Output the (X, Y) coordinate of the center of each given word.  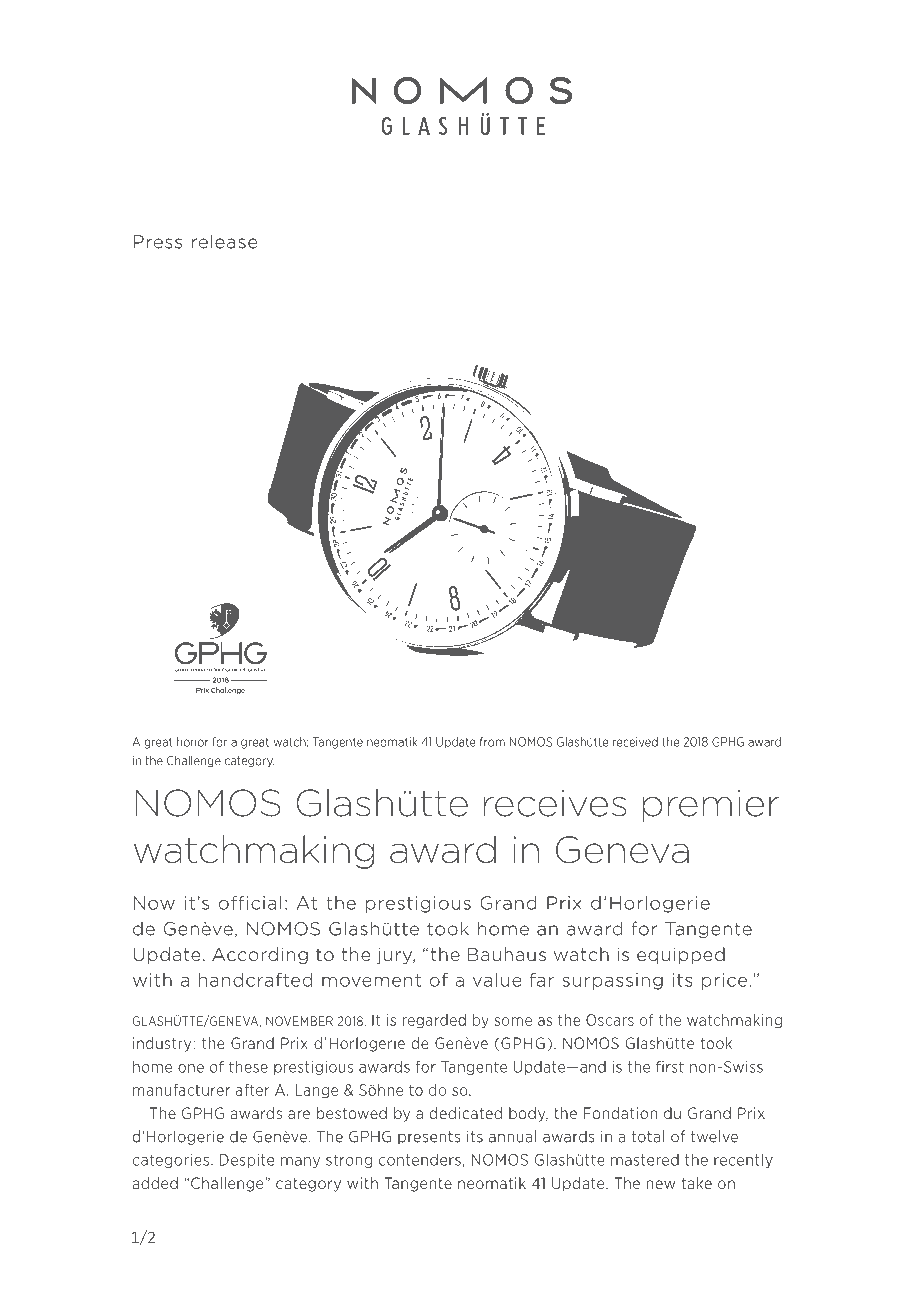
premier (711, 805)
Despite (247, 1161)
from (492, 742)
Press (158, 242)
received (635, 742)
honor (193, 742)
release (224, 241)
